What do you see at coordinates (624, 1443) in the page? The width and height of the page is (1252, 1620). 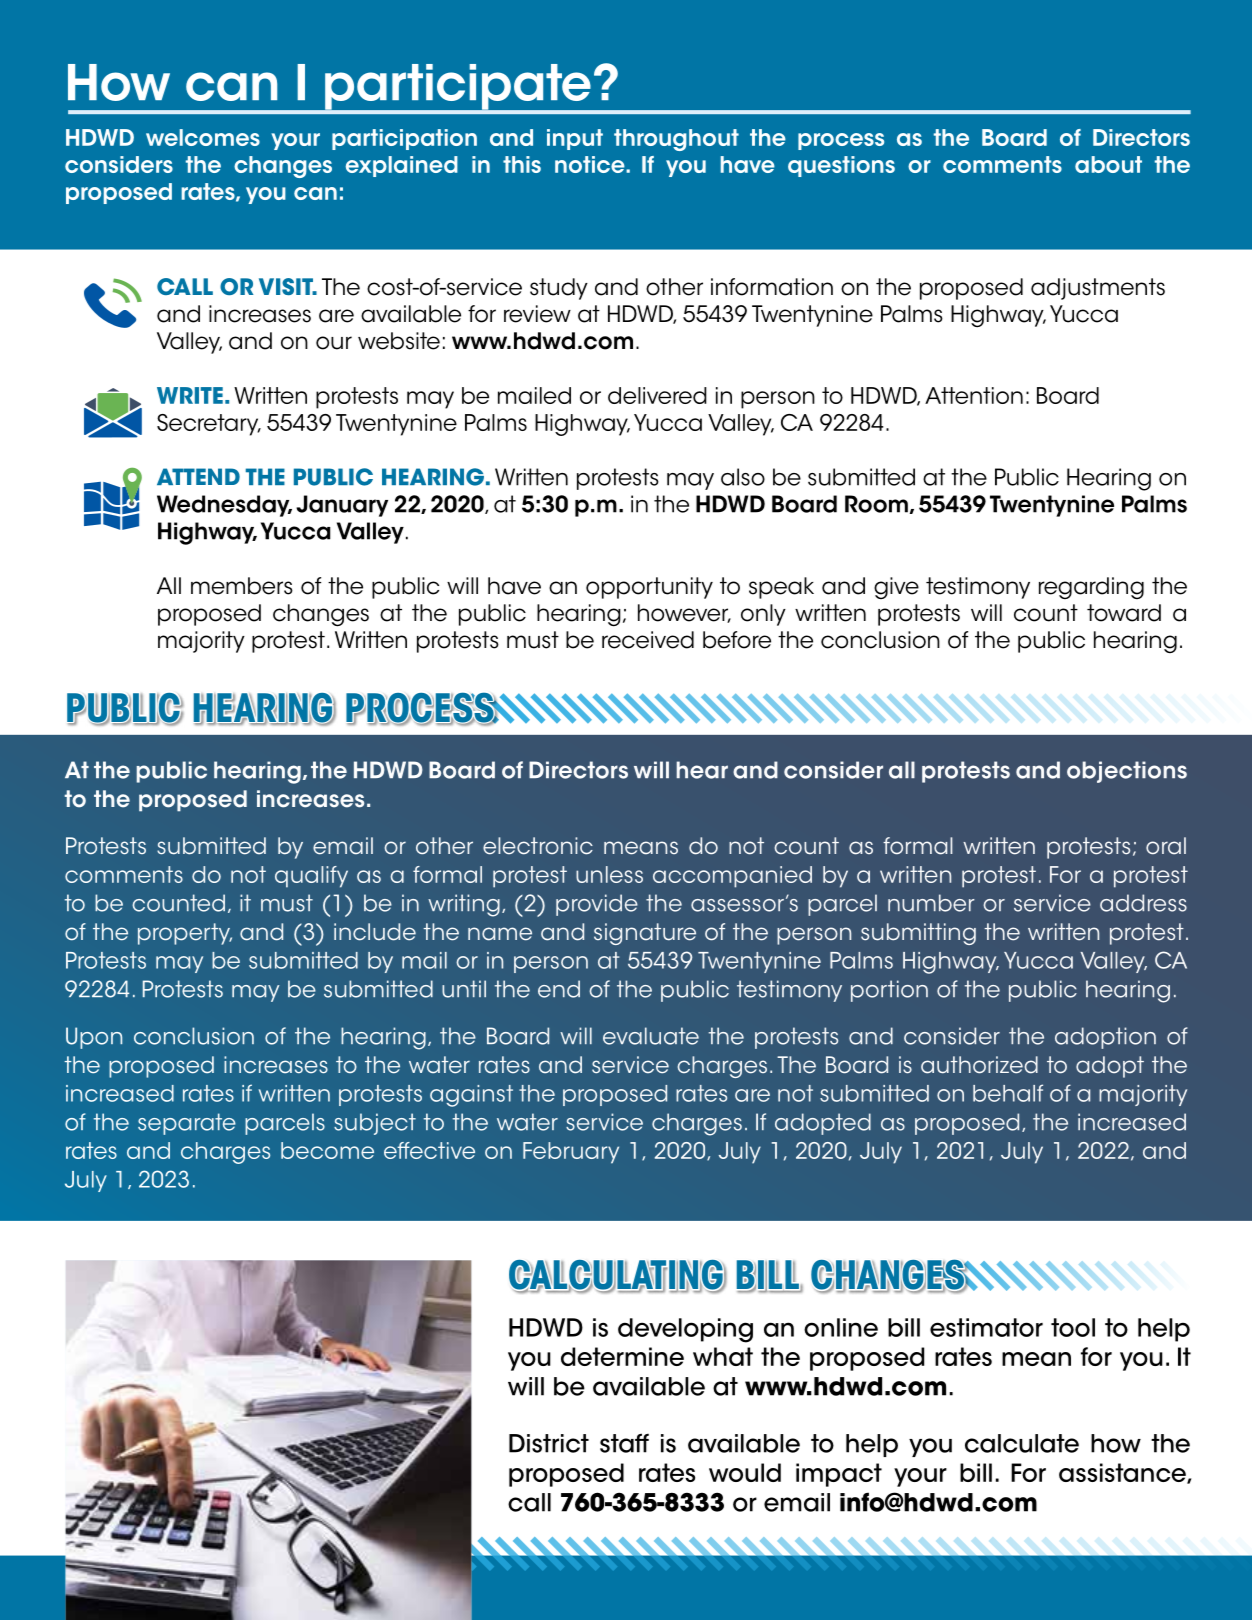 I see `staff` at bounding box center [624, 1443].
